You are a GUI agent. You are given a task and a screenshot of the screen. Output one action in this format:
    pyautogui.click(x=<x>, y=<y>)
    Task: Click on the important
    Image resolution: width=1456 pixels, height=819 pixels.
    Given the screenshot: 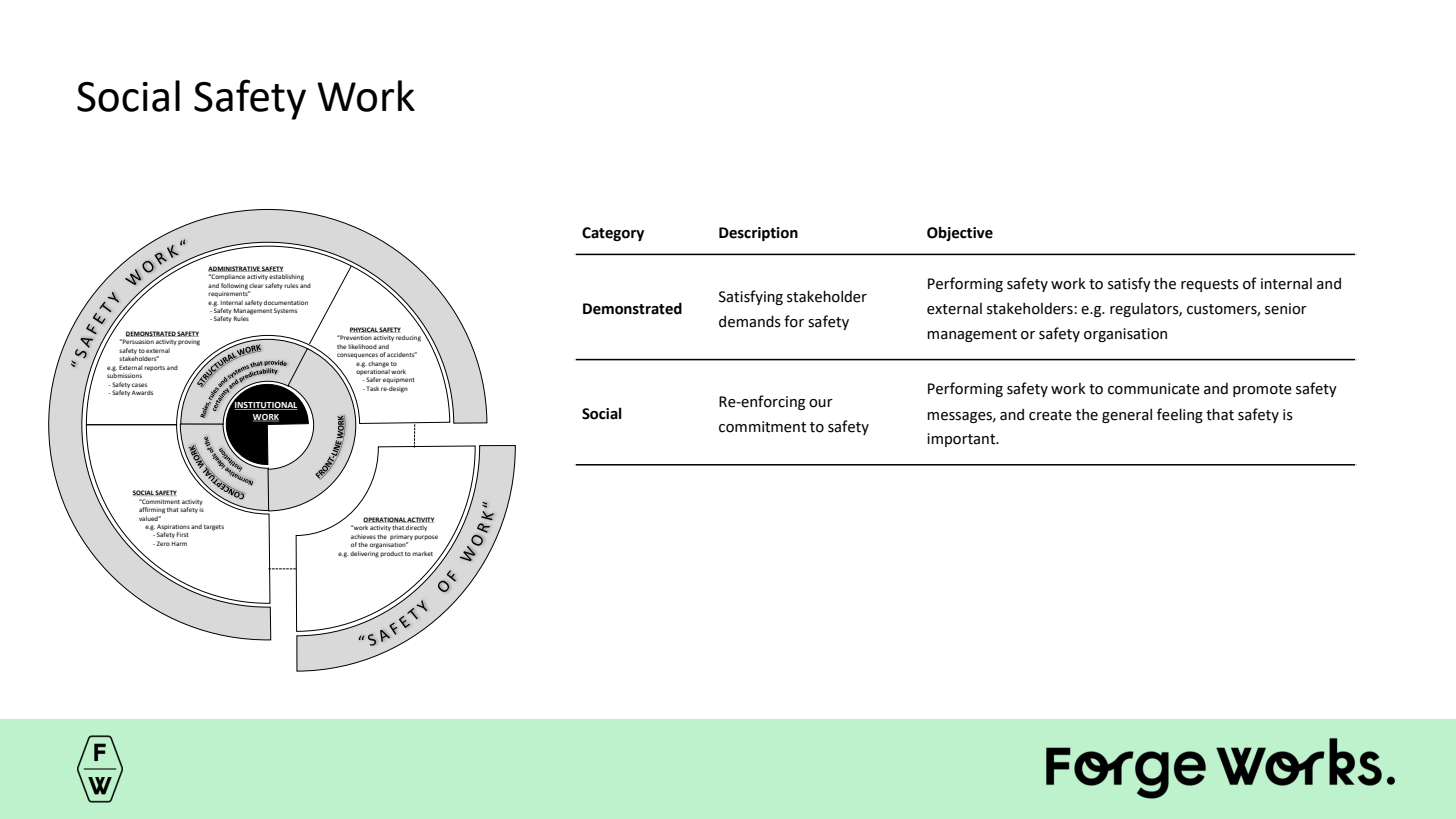 What is the action you would take?
    pyautogui.click(x=962, y=440)
